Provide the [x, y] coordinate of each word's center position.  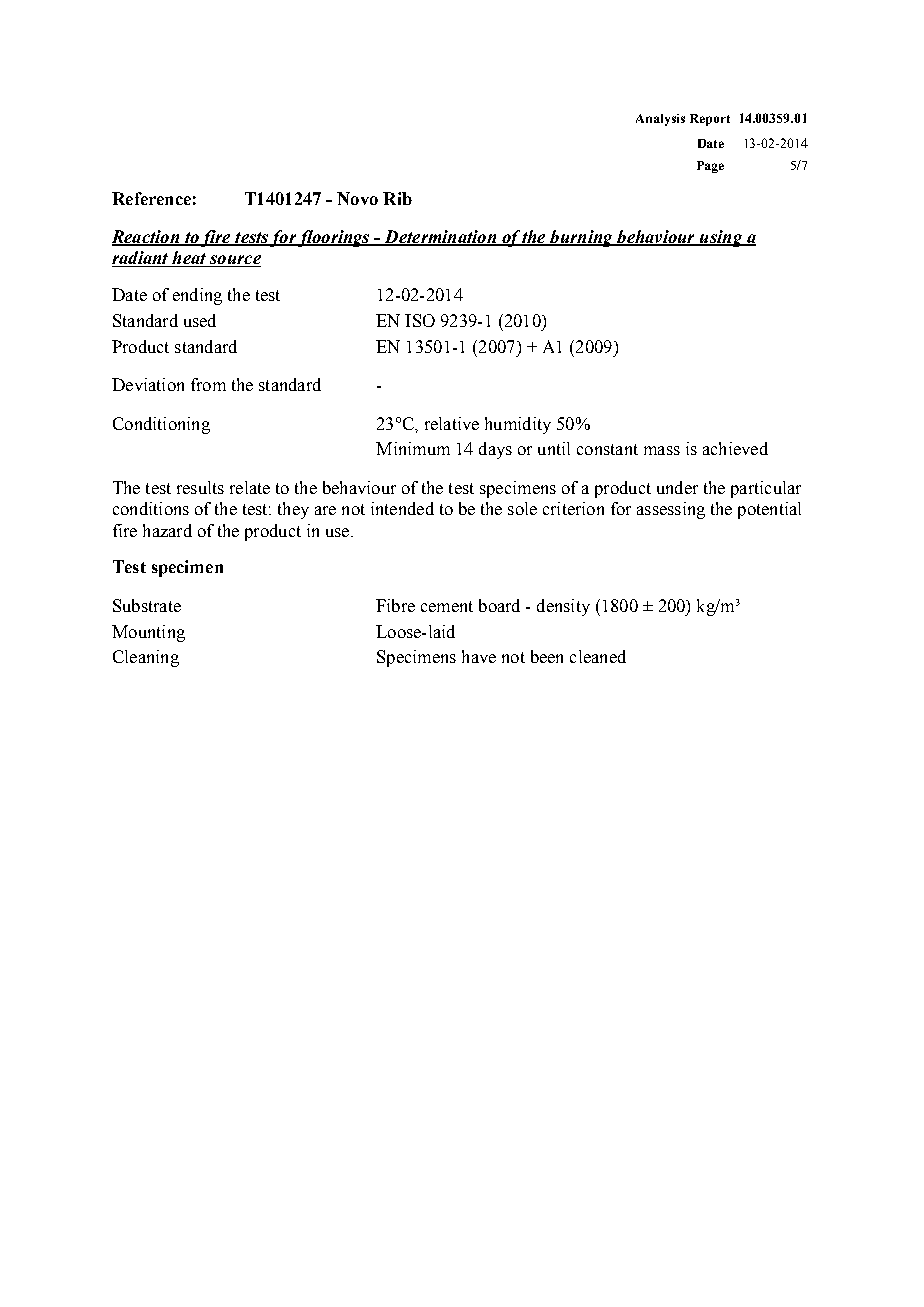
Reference [151, 198]
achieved [735, 448]
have [479, 656]
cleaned [598, 656]
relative [452, 423]
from [208, 384]
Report [710, 120]
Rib [397, 198]
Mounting [148, 633]
